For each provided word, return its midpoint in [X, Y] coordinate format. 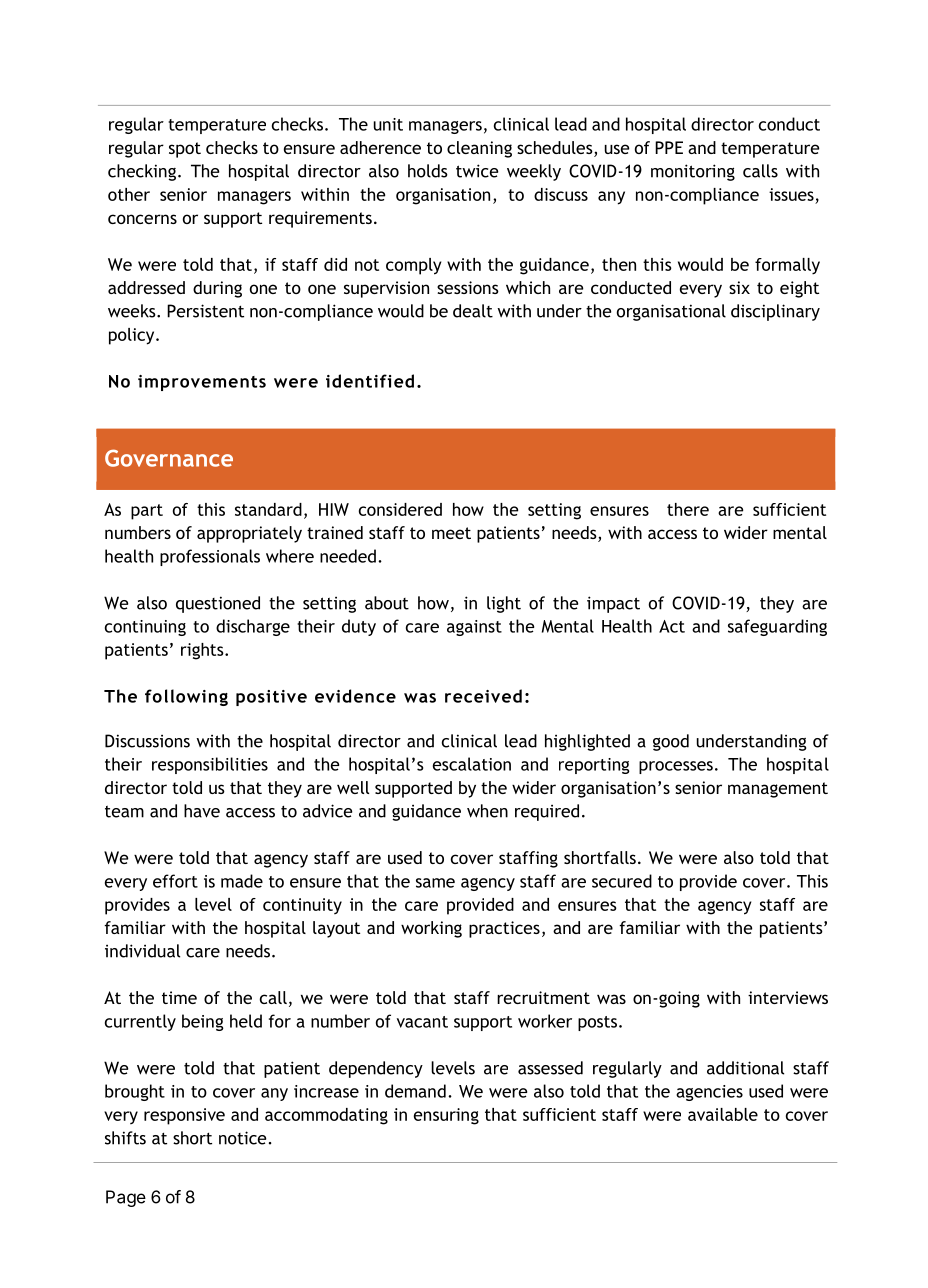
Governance [169, 458]
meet [451, 533]
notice [242, 1138]
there [688, 509]
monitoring [693, 172]
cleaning [479, 149]
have [202, 811]
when [487, 811]
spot [185, 150]
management [778, 790]
